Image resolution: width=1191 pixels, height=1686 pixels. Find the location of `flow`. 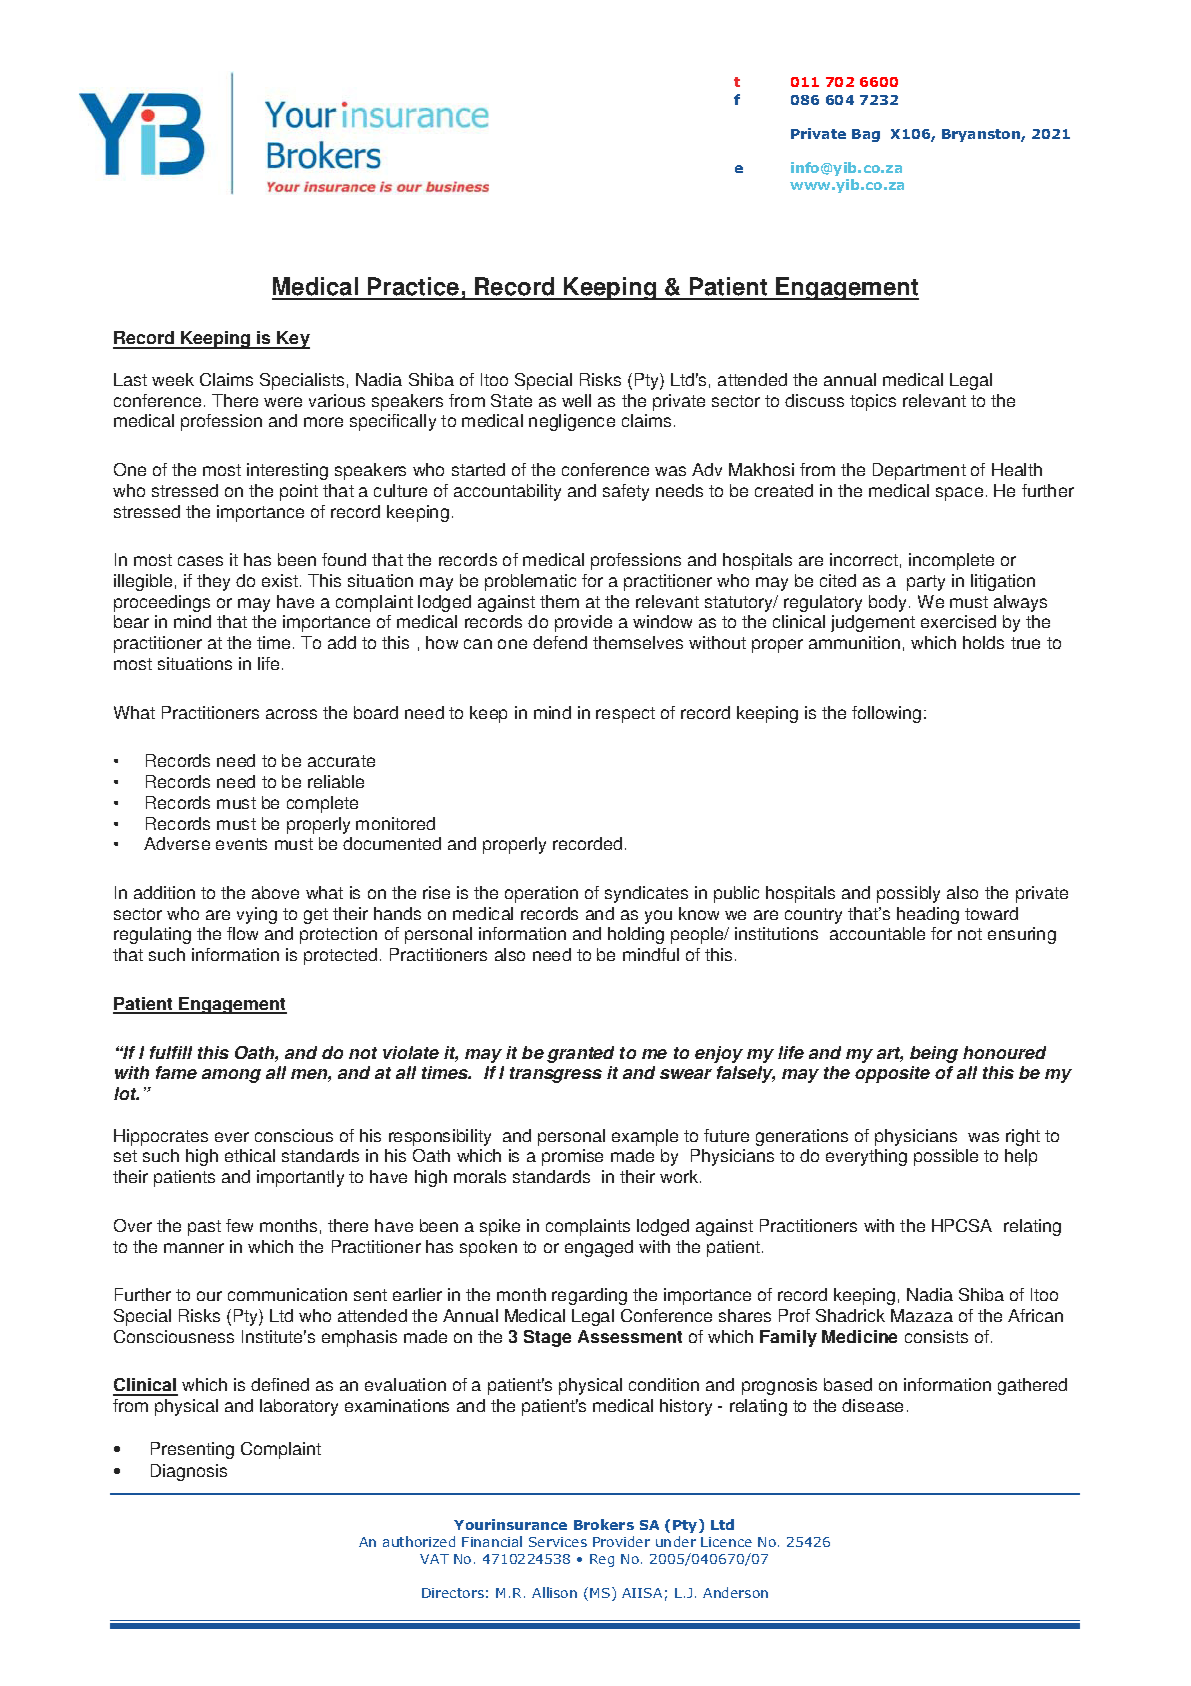

flow is located at coordinates (242, 933).
